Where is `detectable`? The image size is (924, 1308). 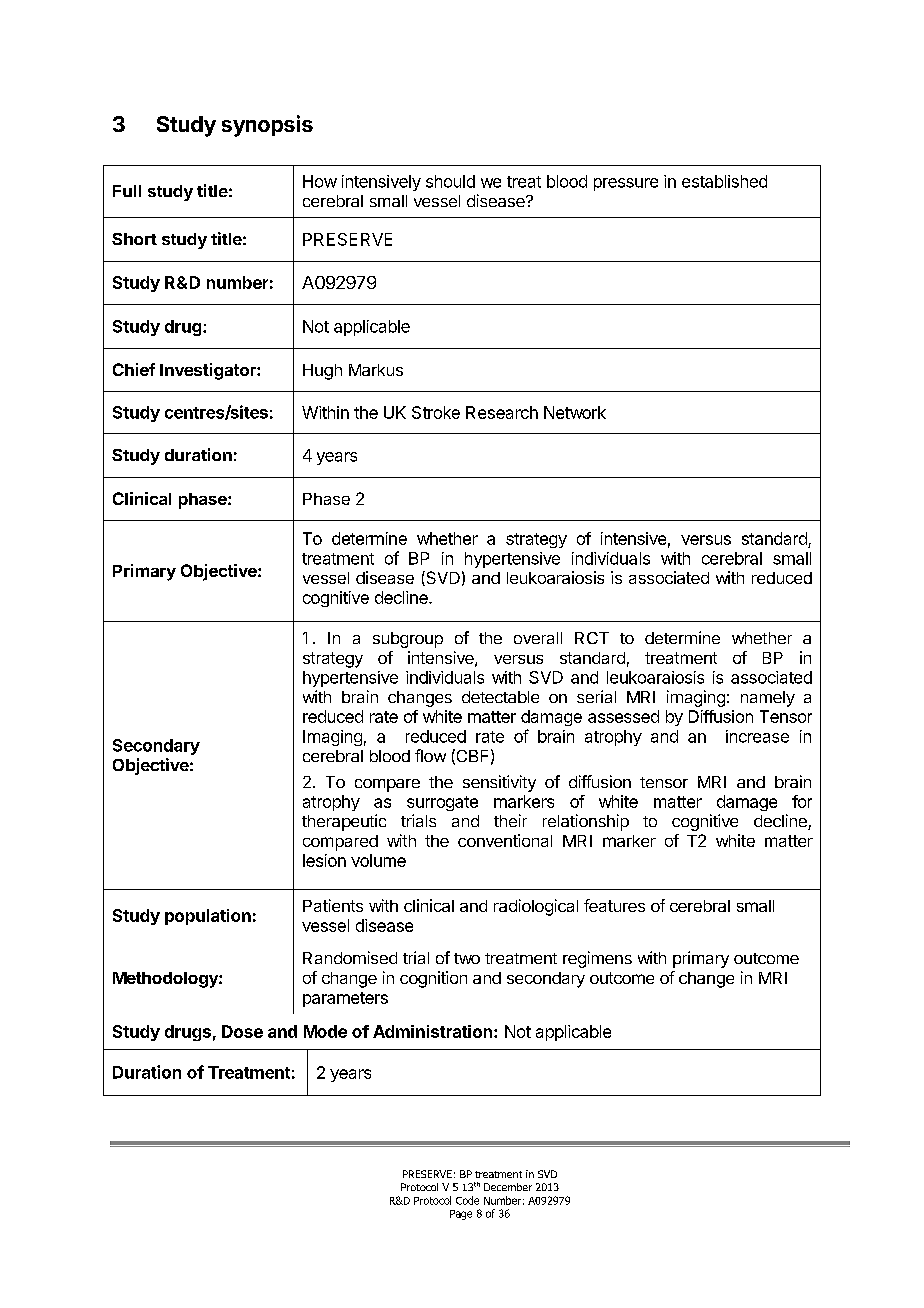 detectable is located at coordinates (500, 697).
